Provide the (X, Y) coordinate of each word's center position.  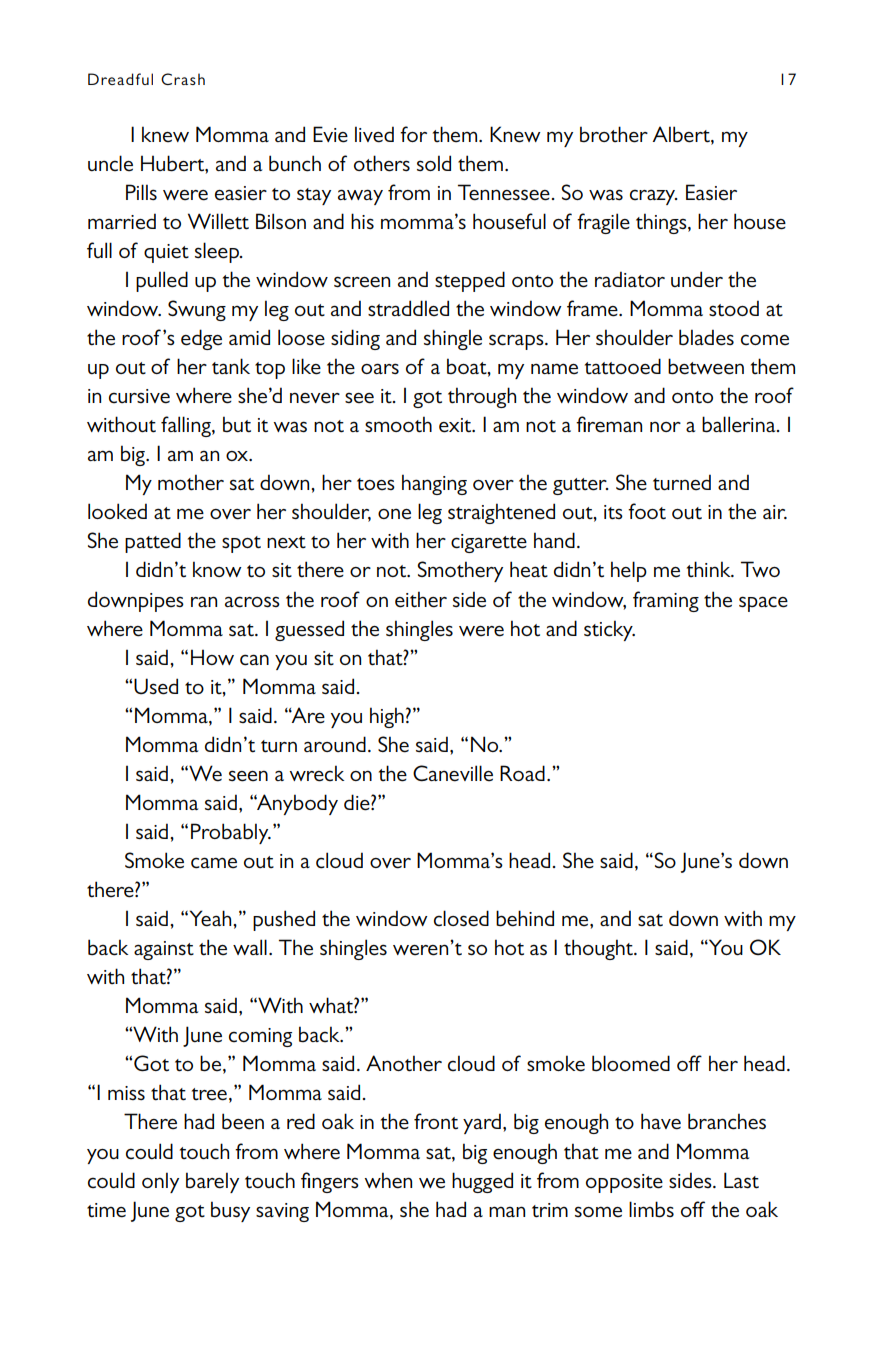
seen (248, 776)
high (387, 717)
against (164, 950)
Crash (183, 79)
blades (706, 337)
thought (599, 949)
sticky (609, 630)
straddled (408, 308)
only (160, 1182)
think (710, 569)
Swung (197, 310)
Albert (682, 135)
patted (153, 542)
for (413, 134)
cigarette (489, 543)
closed (461, 918)
